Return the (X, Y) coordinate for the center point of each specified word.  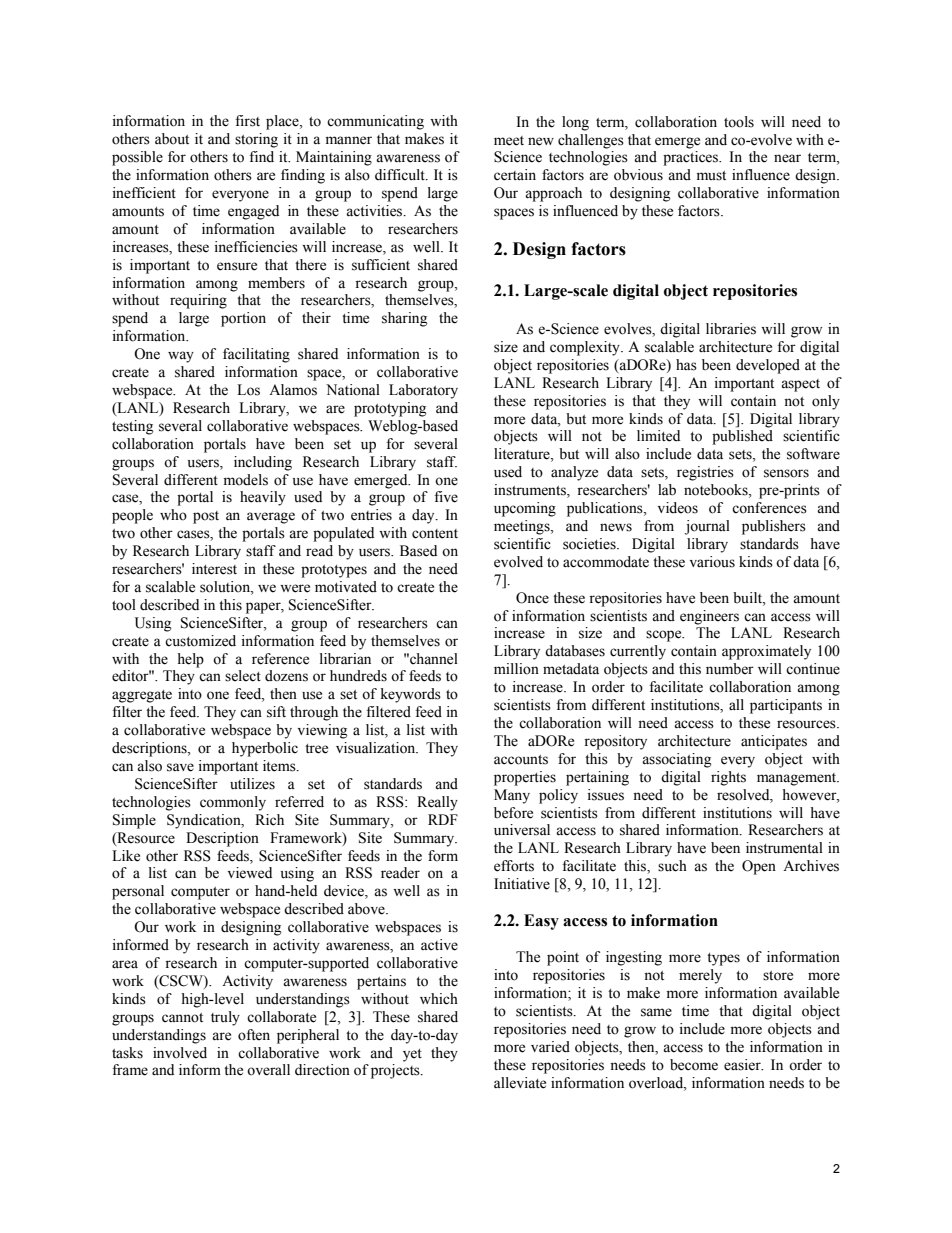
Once (532, 598)
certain (515, 175)
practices (692, 158)
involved (180, 1053)
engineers (709, 617)
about (172, 139)
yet (412, 1055)
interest (214, 569)
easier (743, 1065)
